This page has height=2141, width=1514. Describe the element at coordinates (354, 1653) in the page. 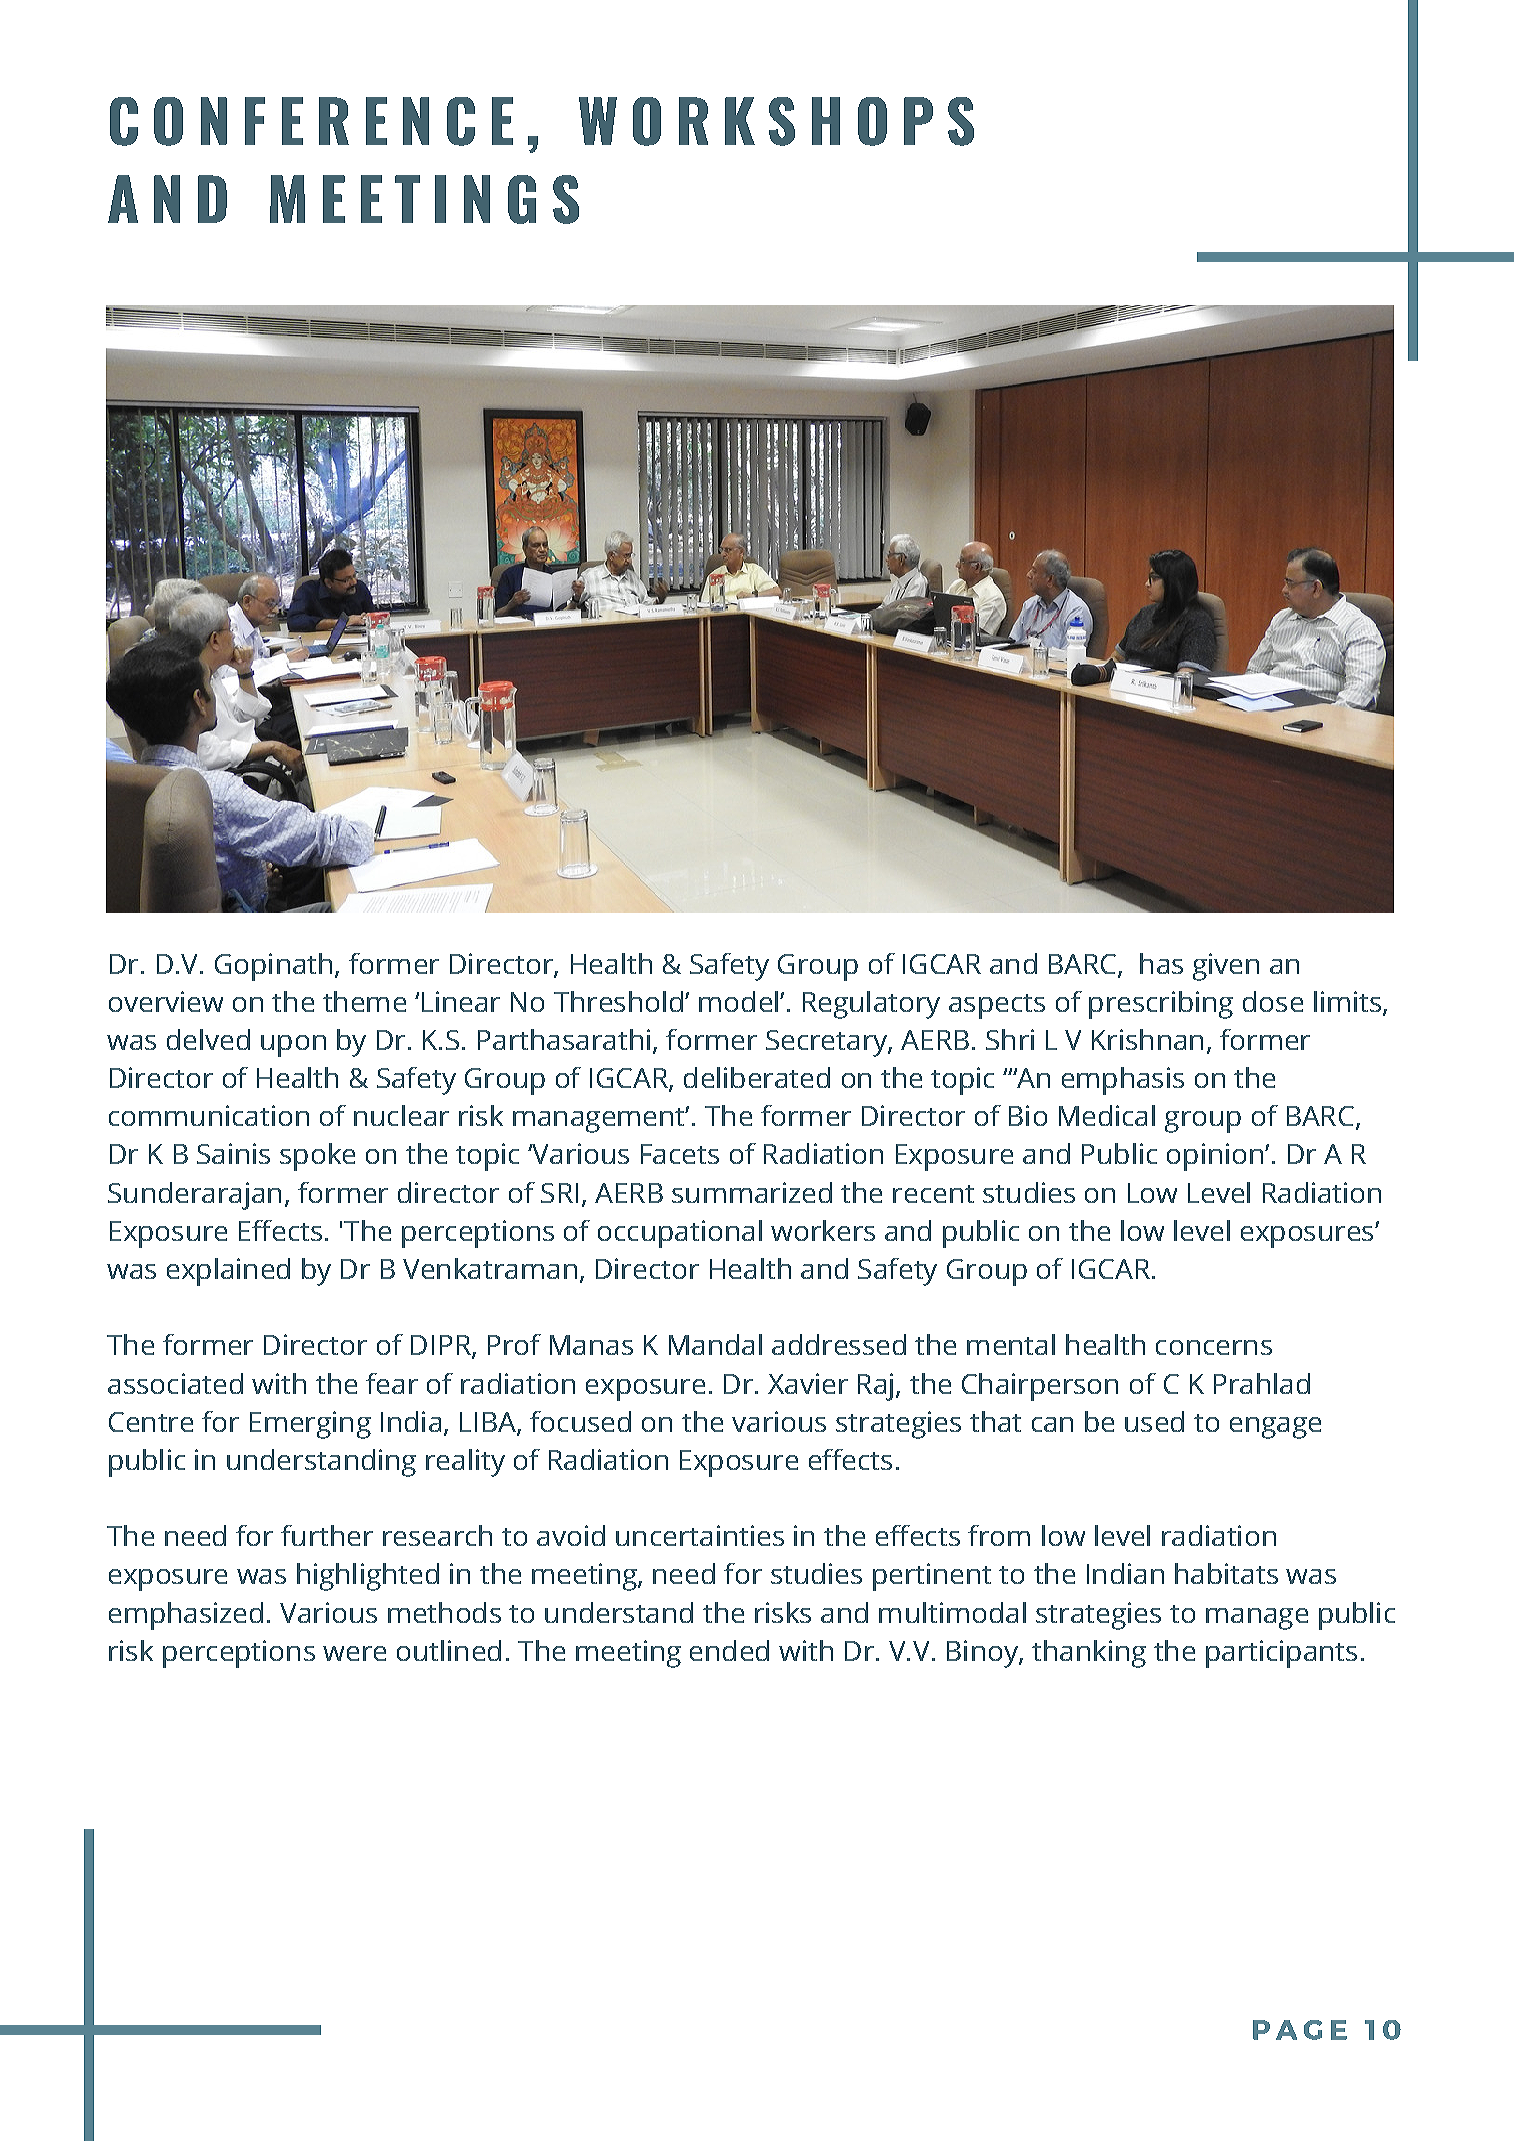

I see `were` at that location.
